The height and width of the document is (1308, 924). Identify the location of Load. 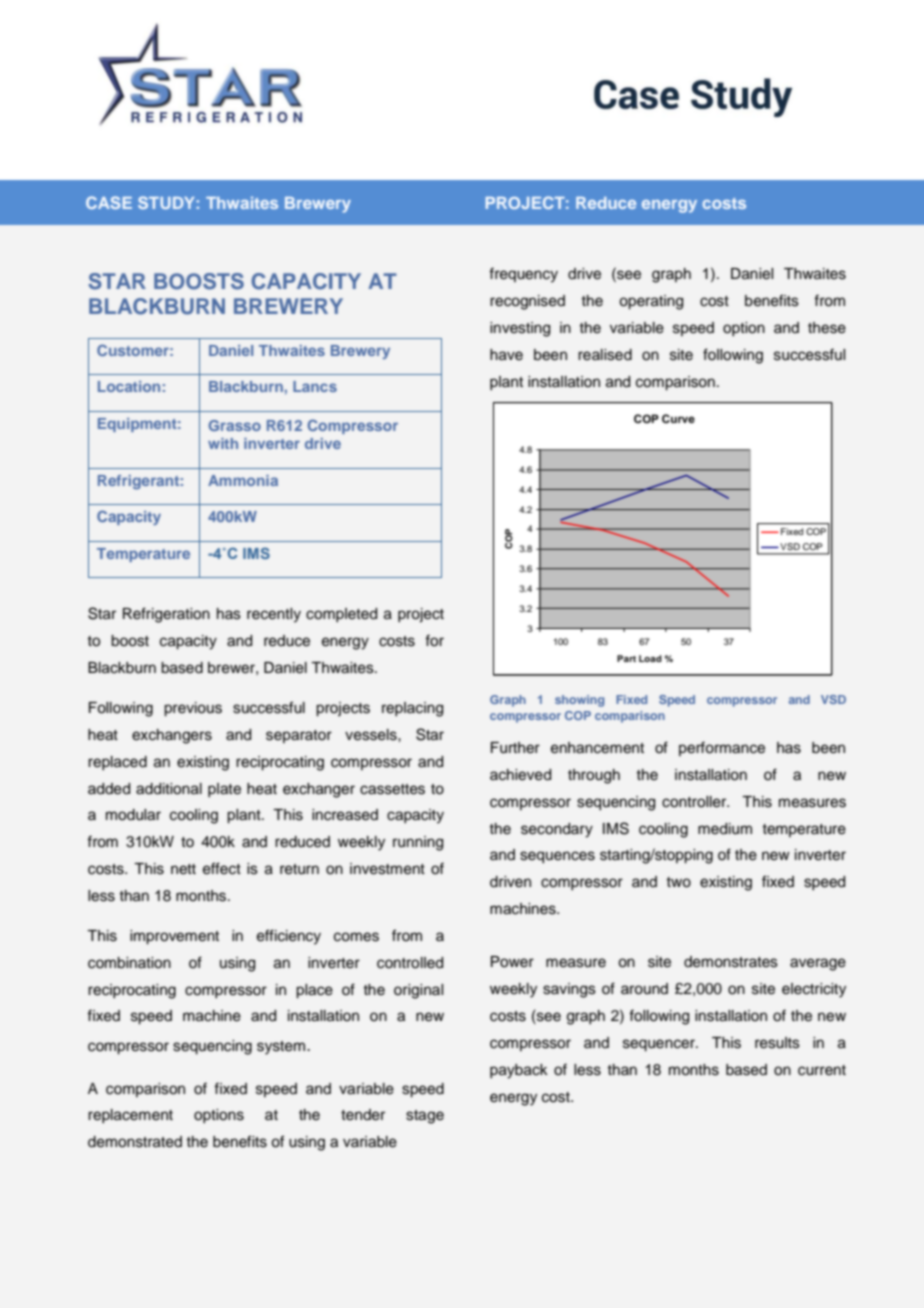
(650, 658).
